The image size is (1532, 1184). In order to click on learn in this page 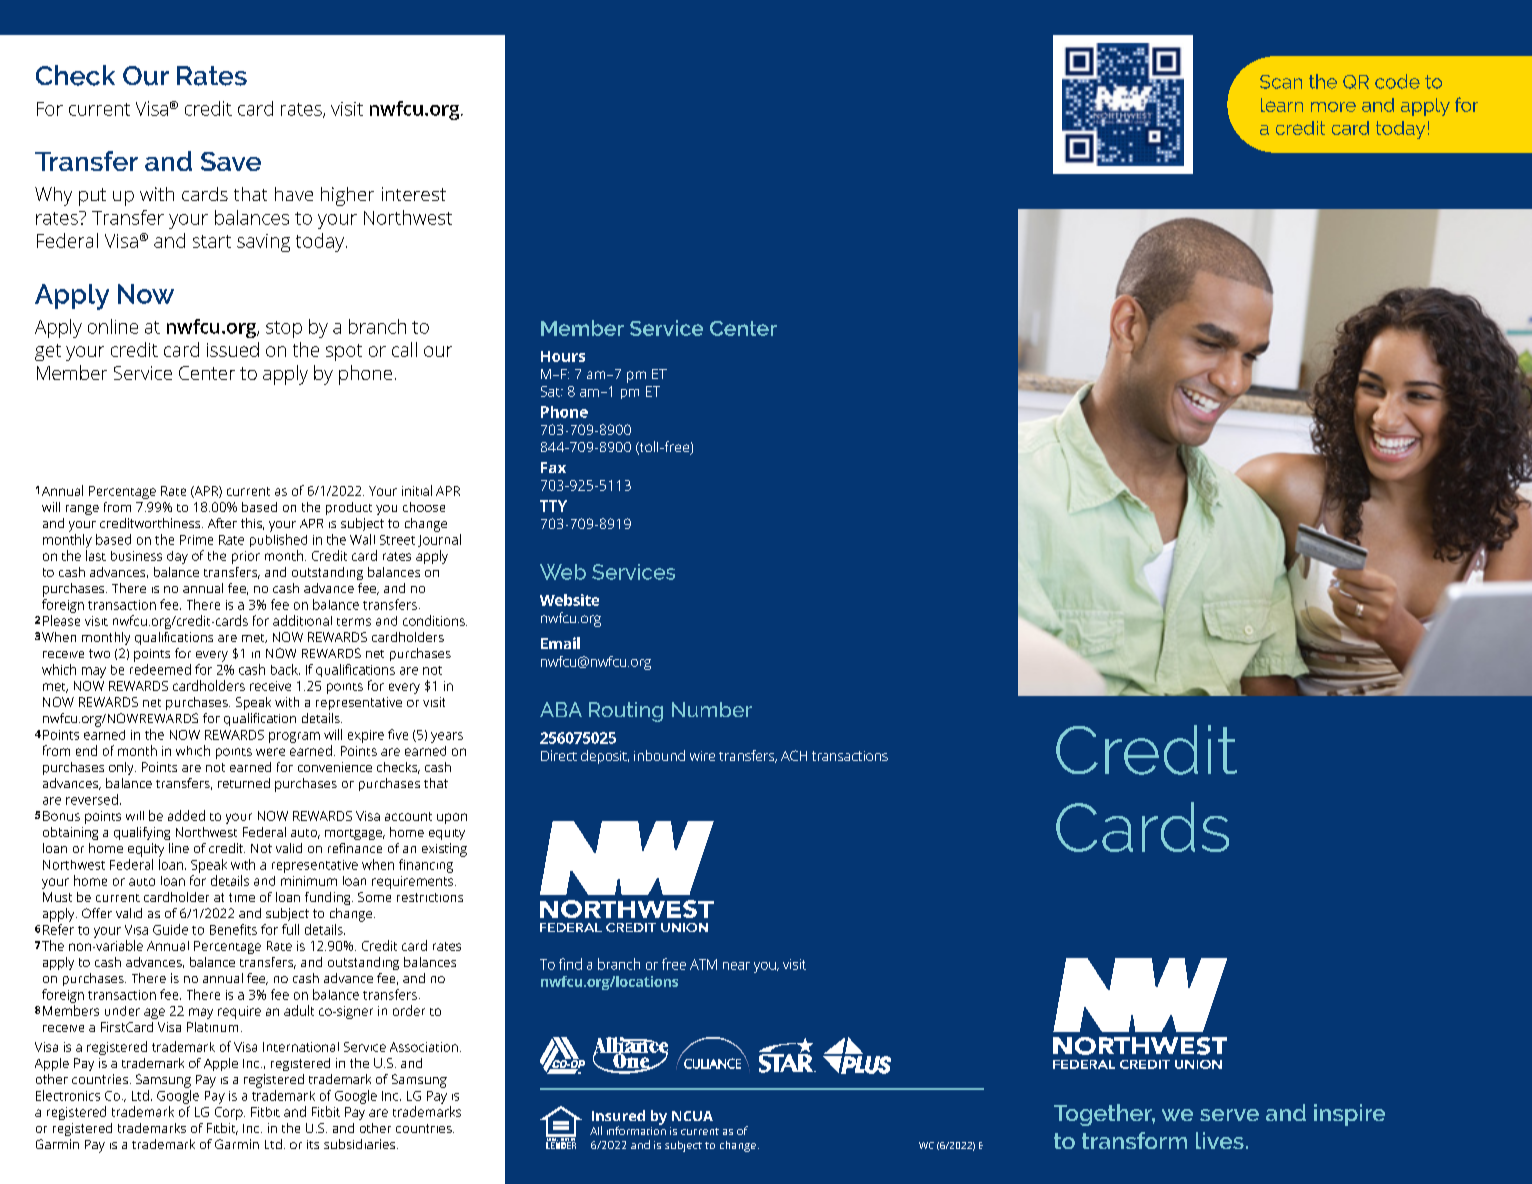, I will do `click(1282, 105)`.
